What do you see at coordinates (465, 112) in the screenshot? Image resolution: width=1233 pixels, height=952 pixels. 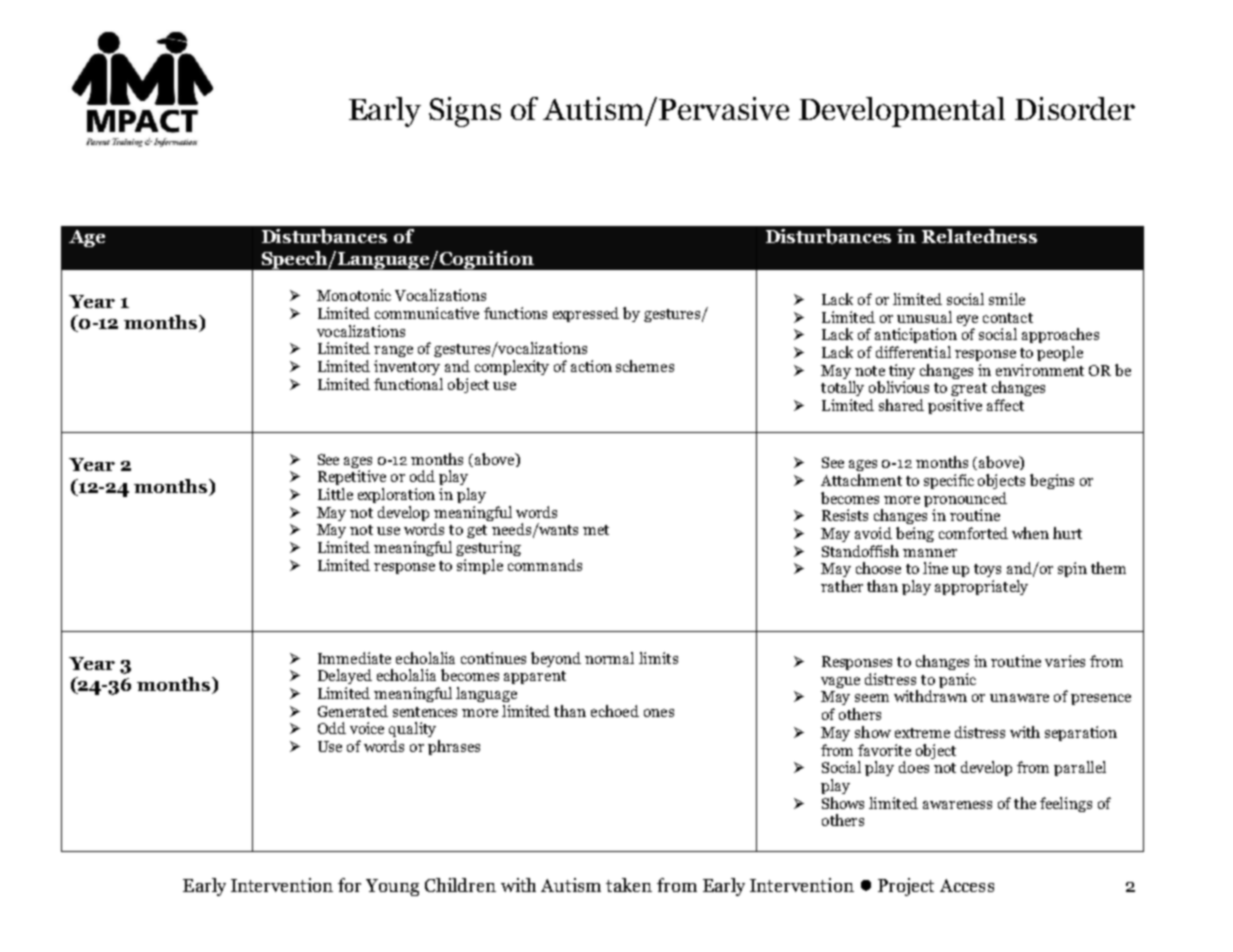 I see `Signs` at bounding box center [465, 112].
